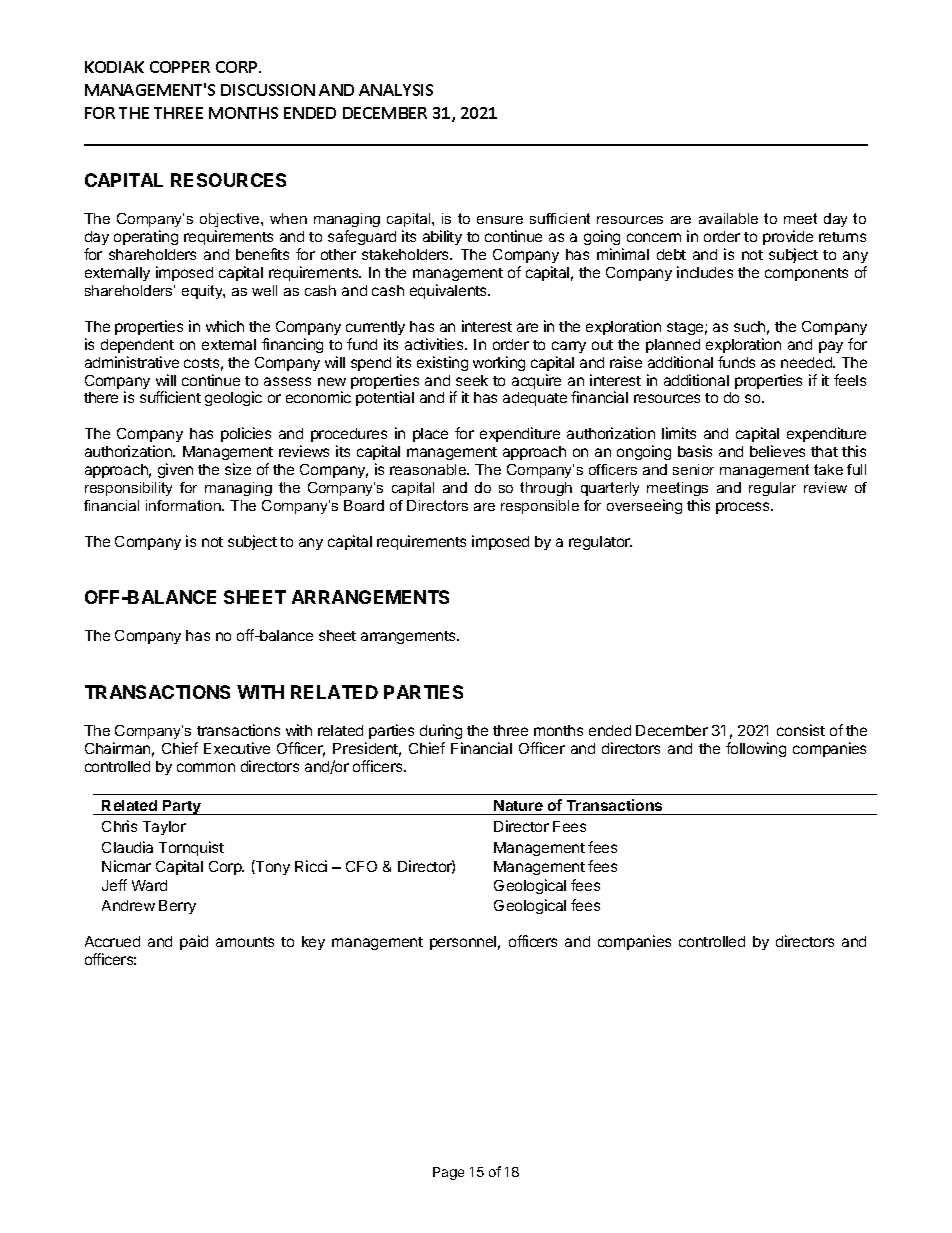 Image resolution: width=952 pixels, height=1233 pixels. I want to click on during, so click(441, 731).
